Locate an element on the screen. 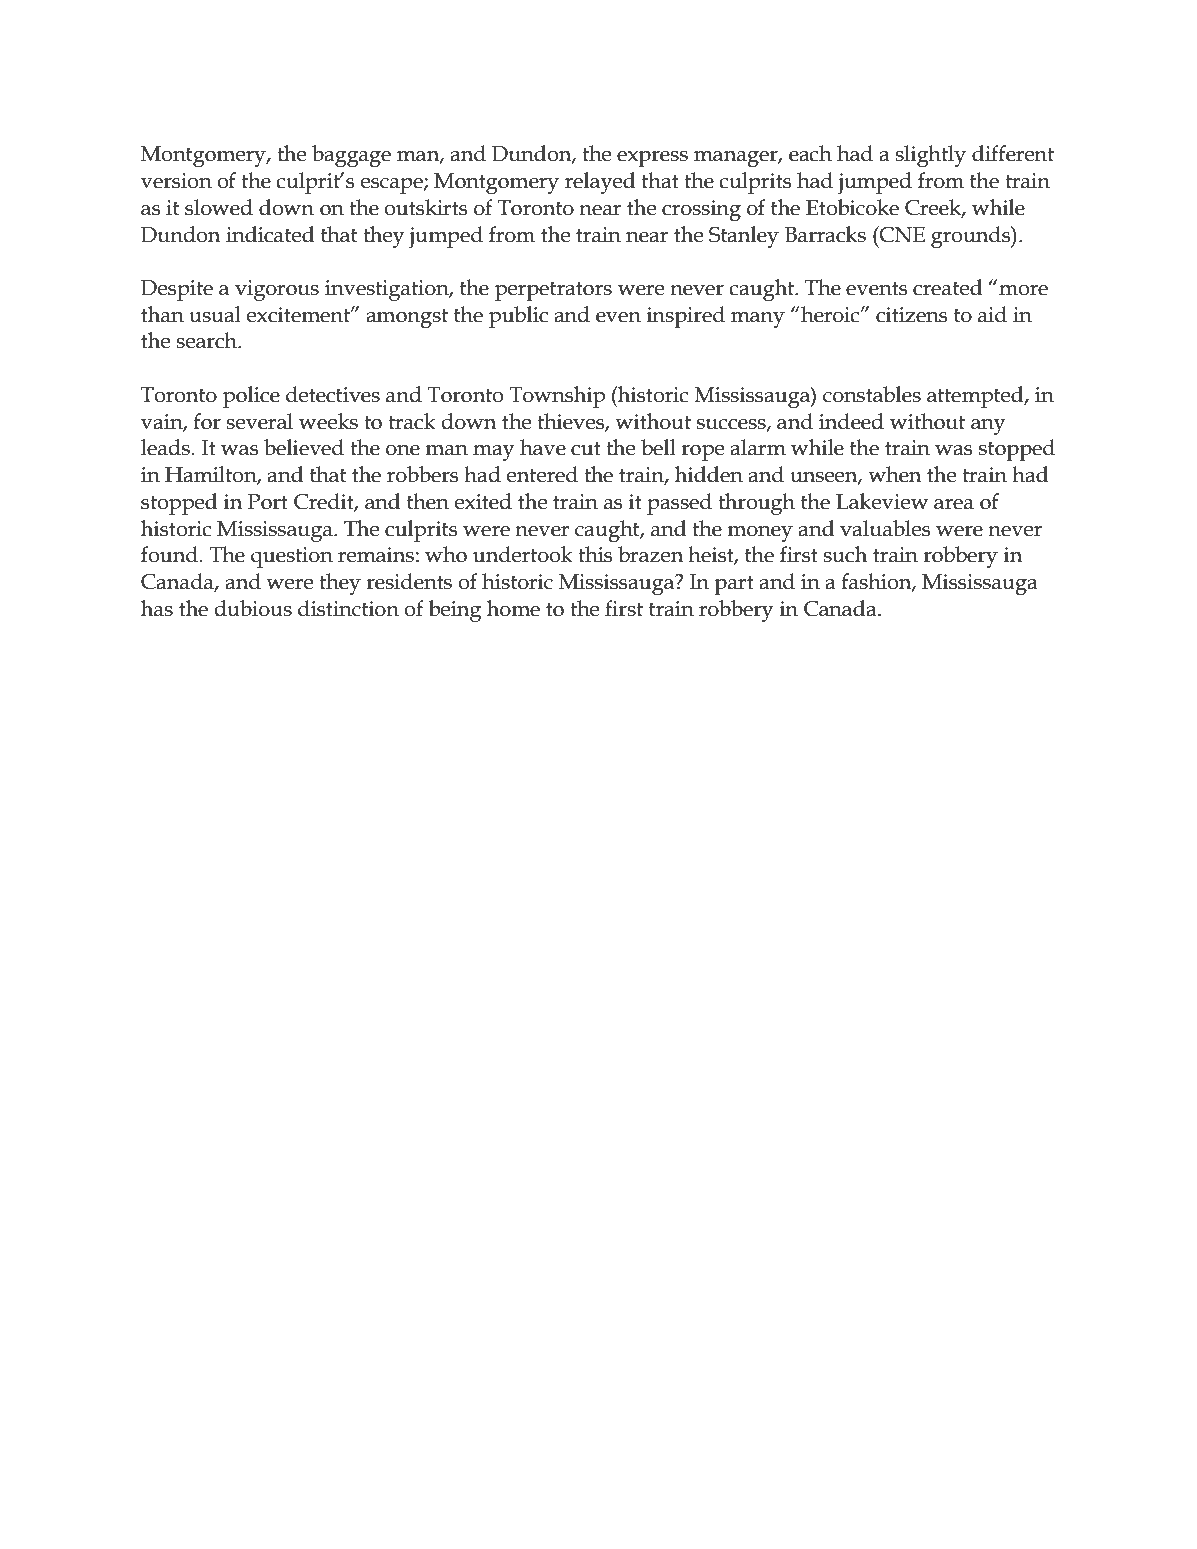 The width and height of the screenshot is (1197, 1549). cut is located at coordinates (586, 448).
